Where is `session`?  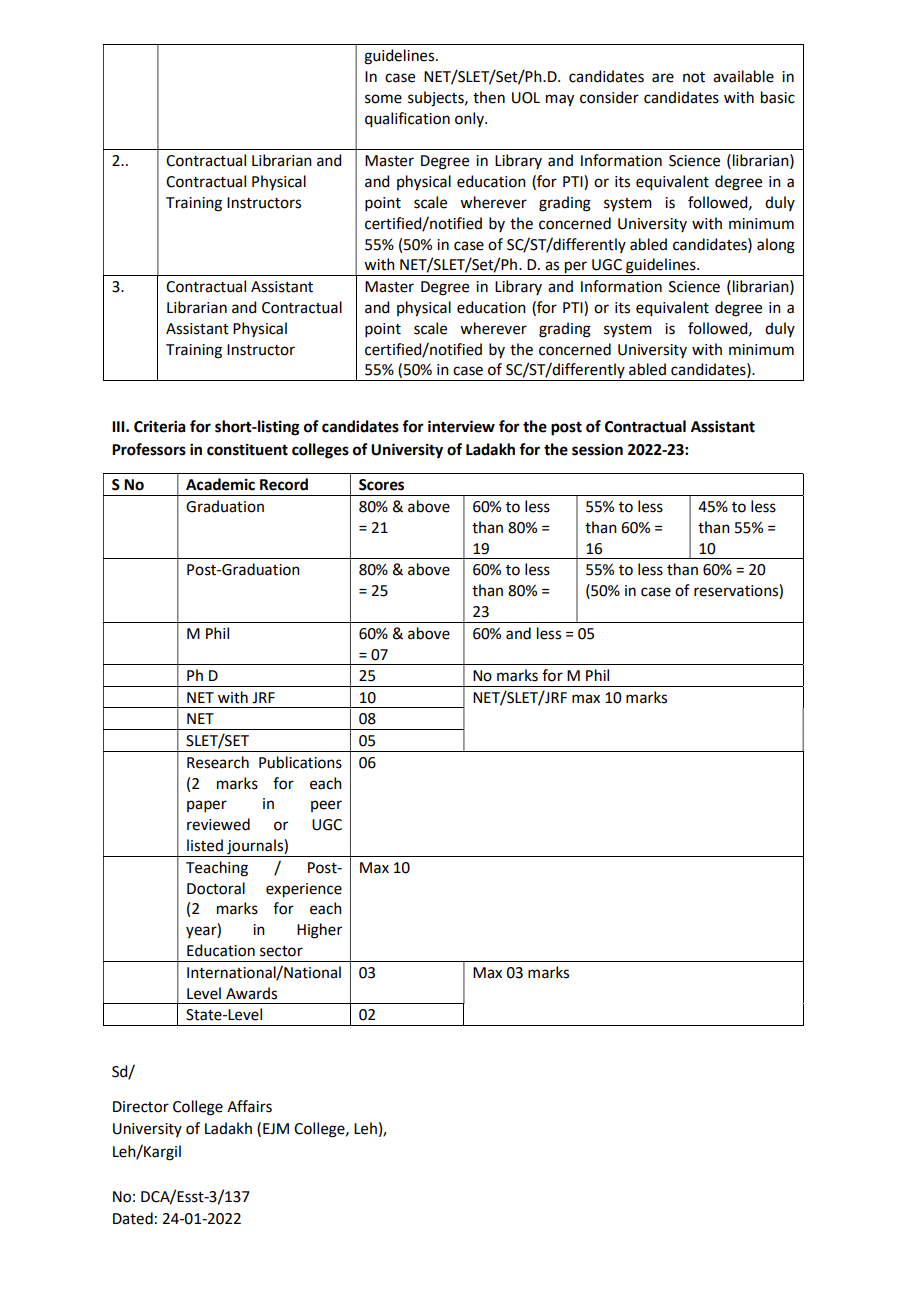
session is located at coordinates (597, 449).
